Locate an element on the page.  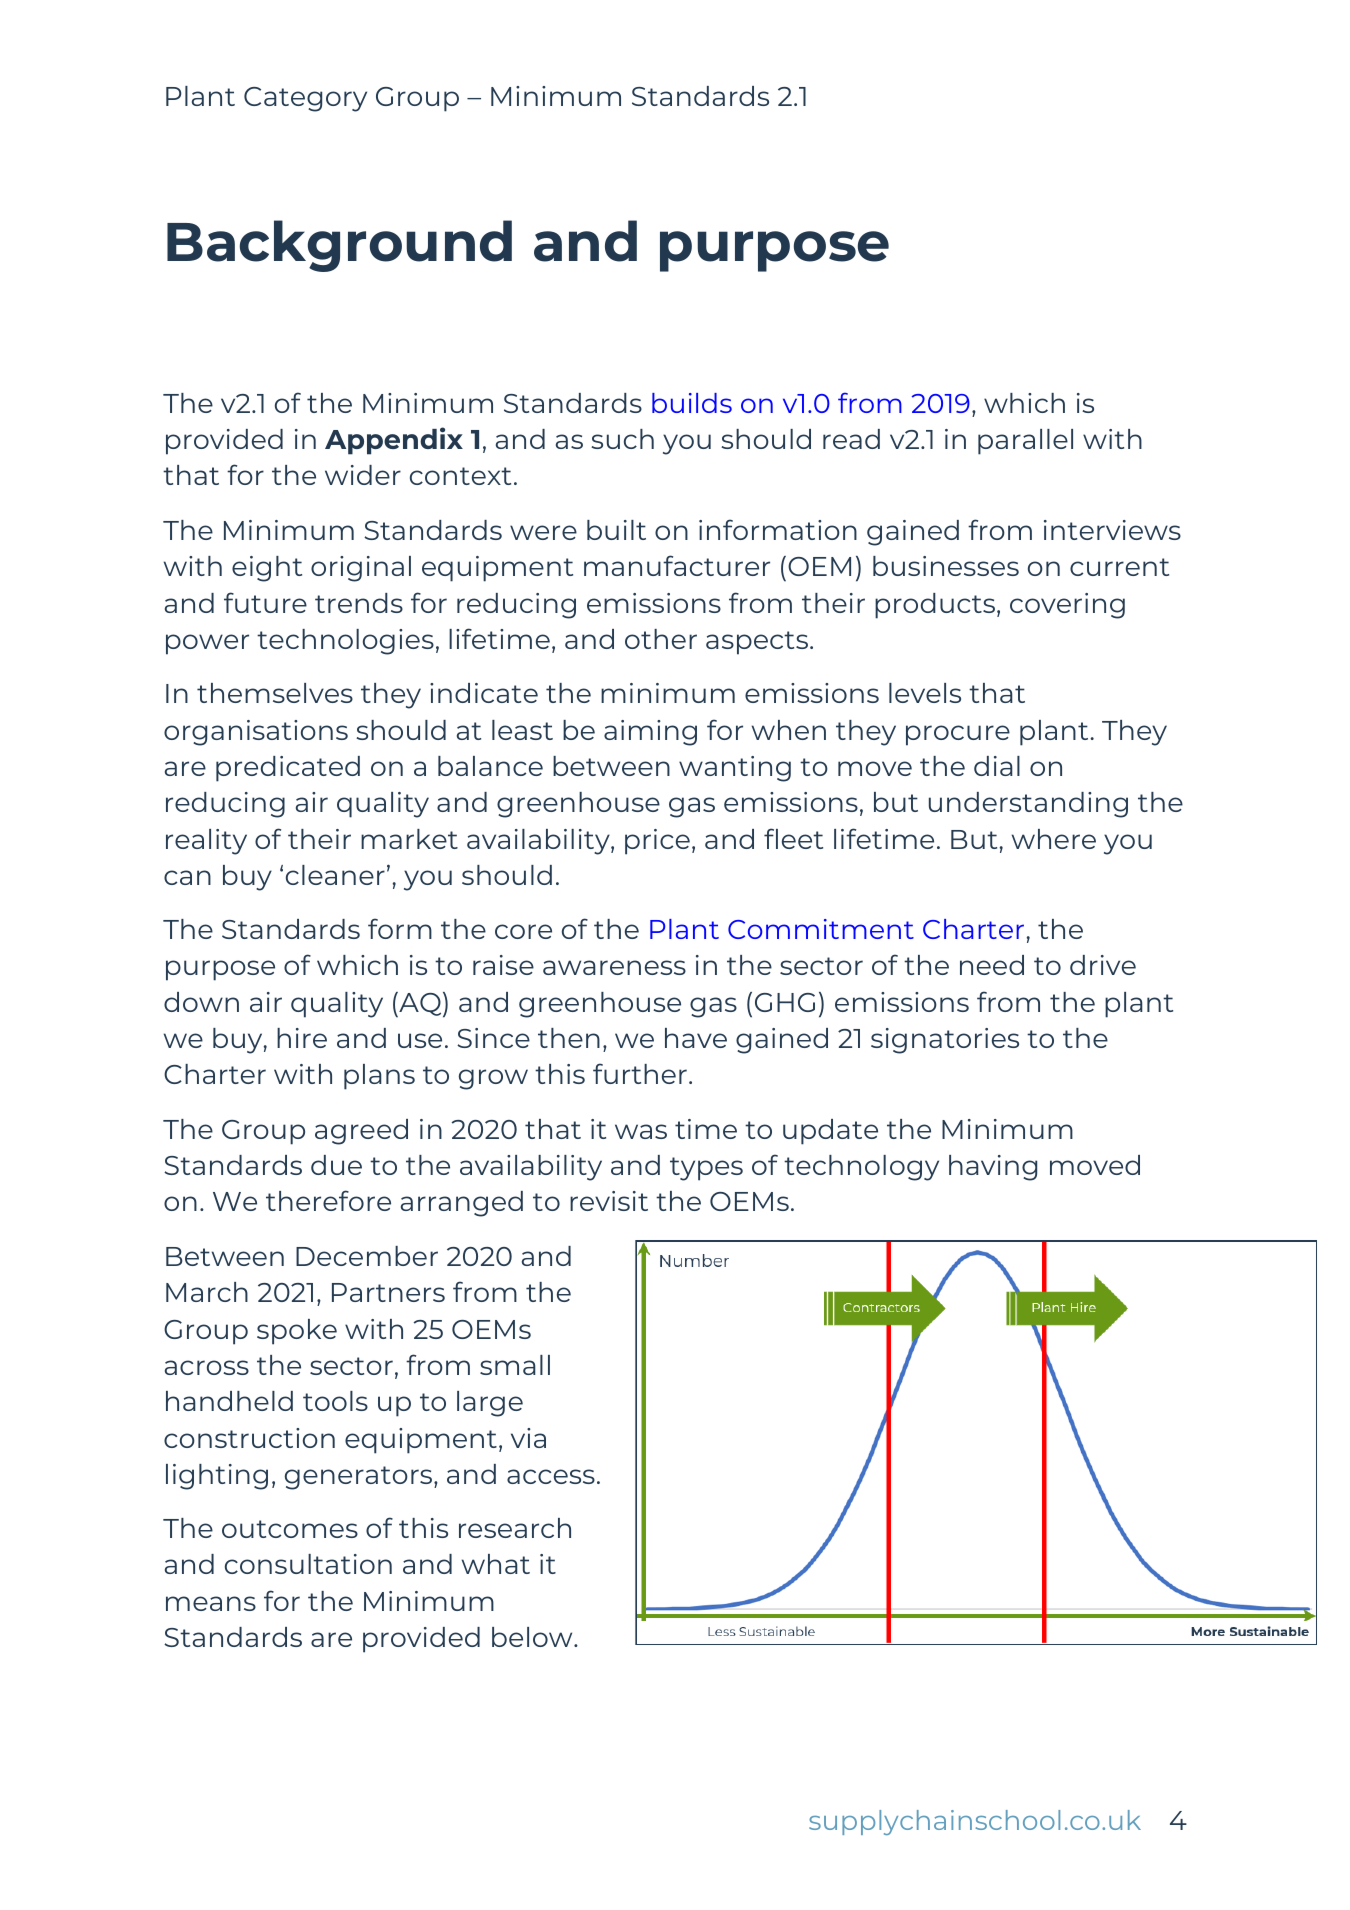
cleaner is located at coordinates (335, 875).
